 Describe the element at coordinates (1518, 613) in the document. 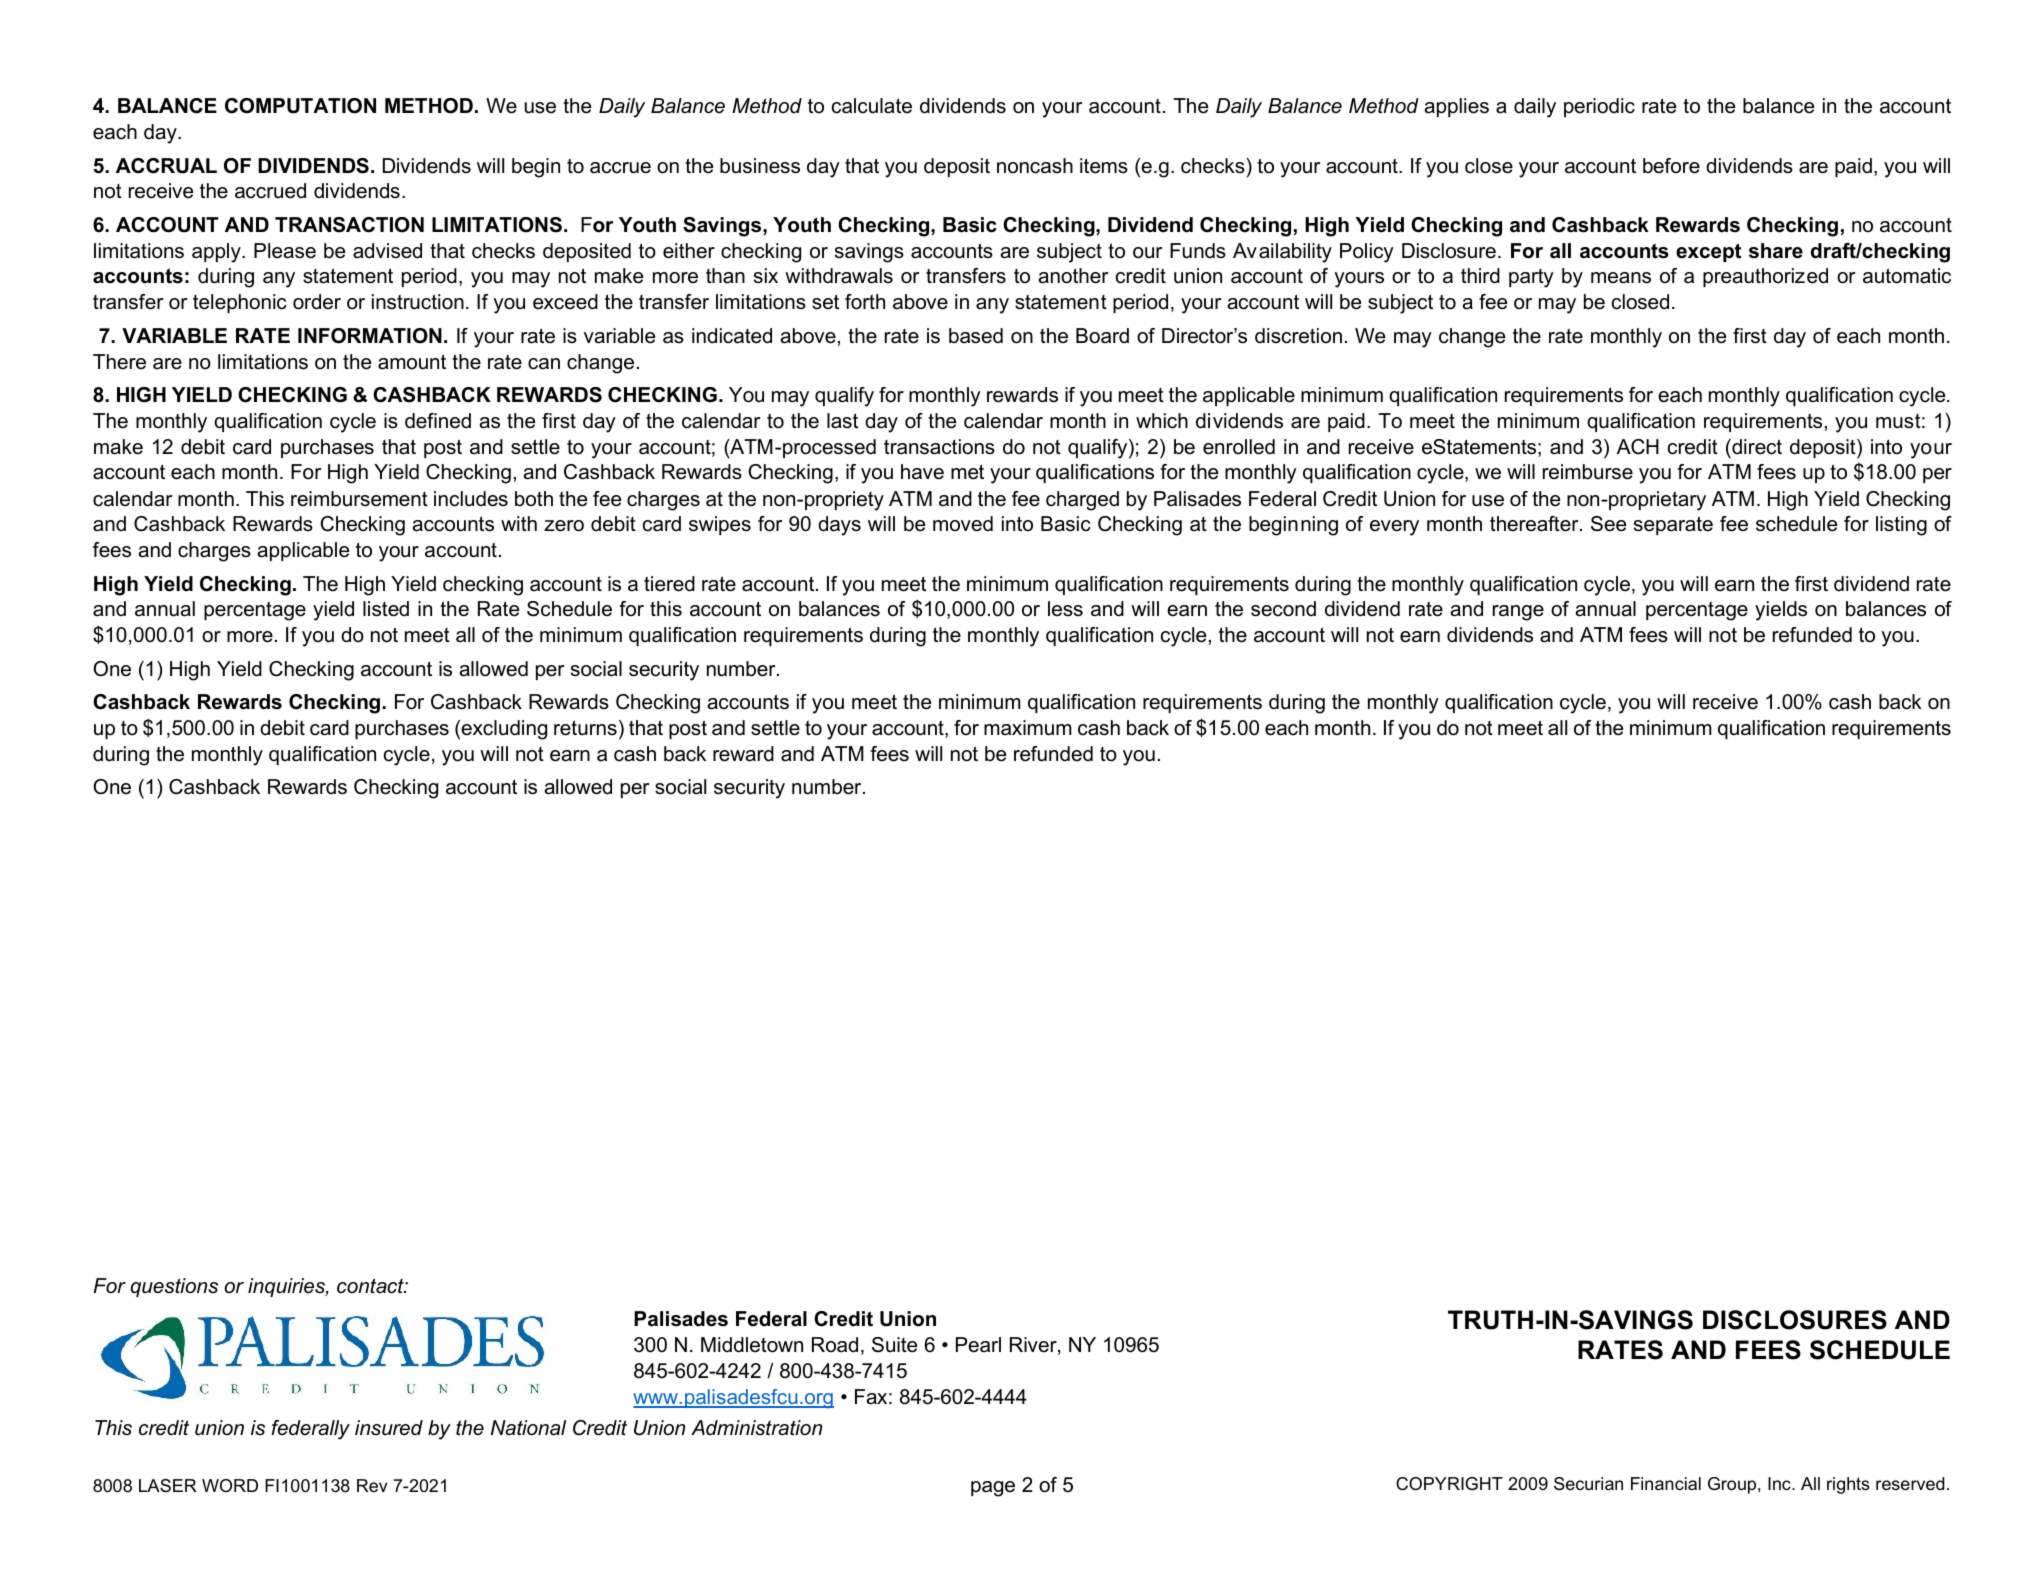

I see `range` at that location.
